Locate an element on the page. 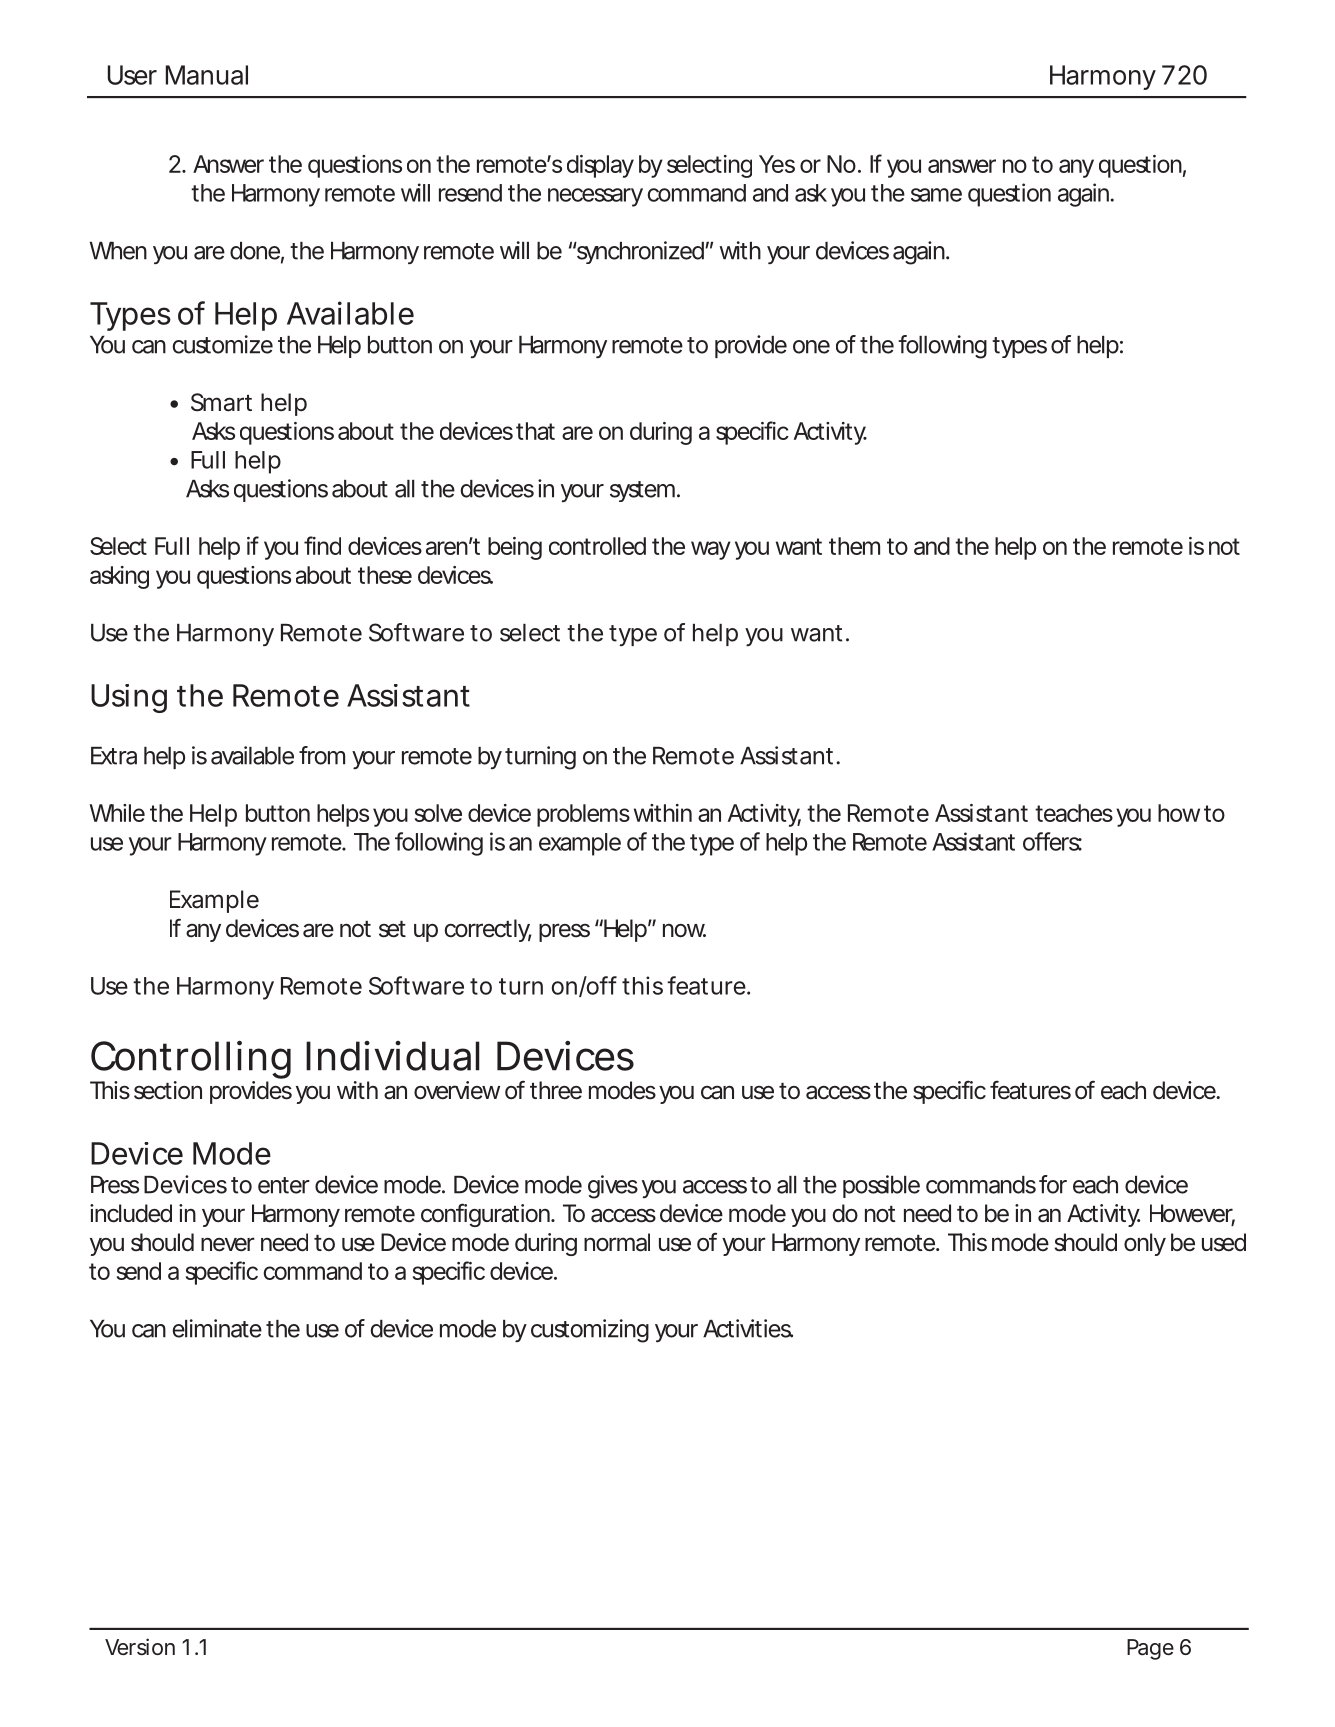  Version is located at coordinates (140, 1646).
